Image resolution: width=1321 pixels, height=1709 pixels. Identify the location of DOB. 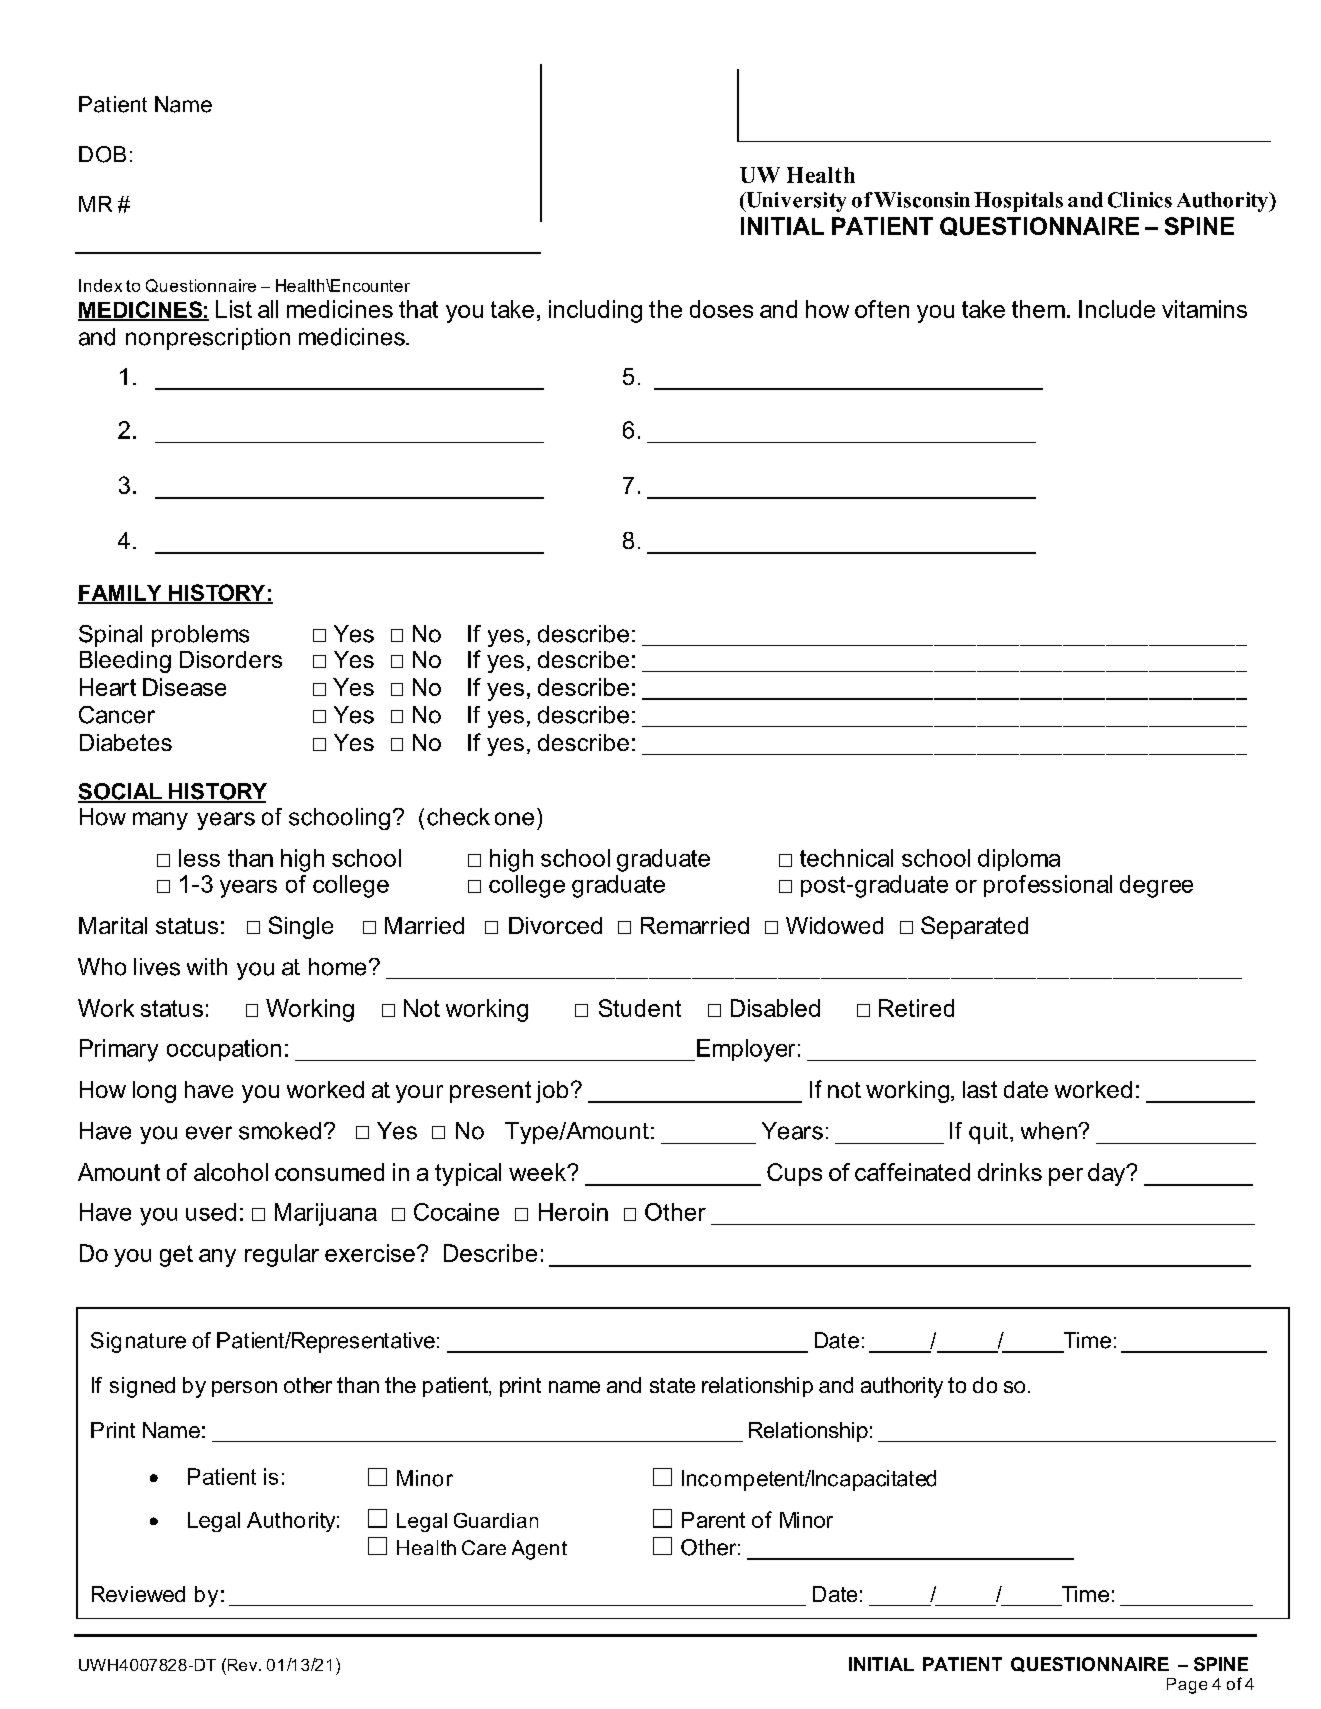
(102, 154).
